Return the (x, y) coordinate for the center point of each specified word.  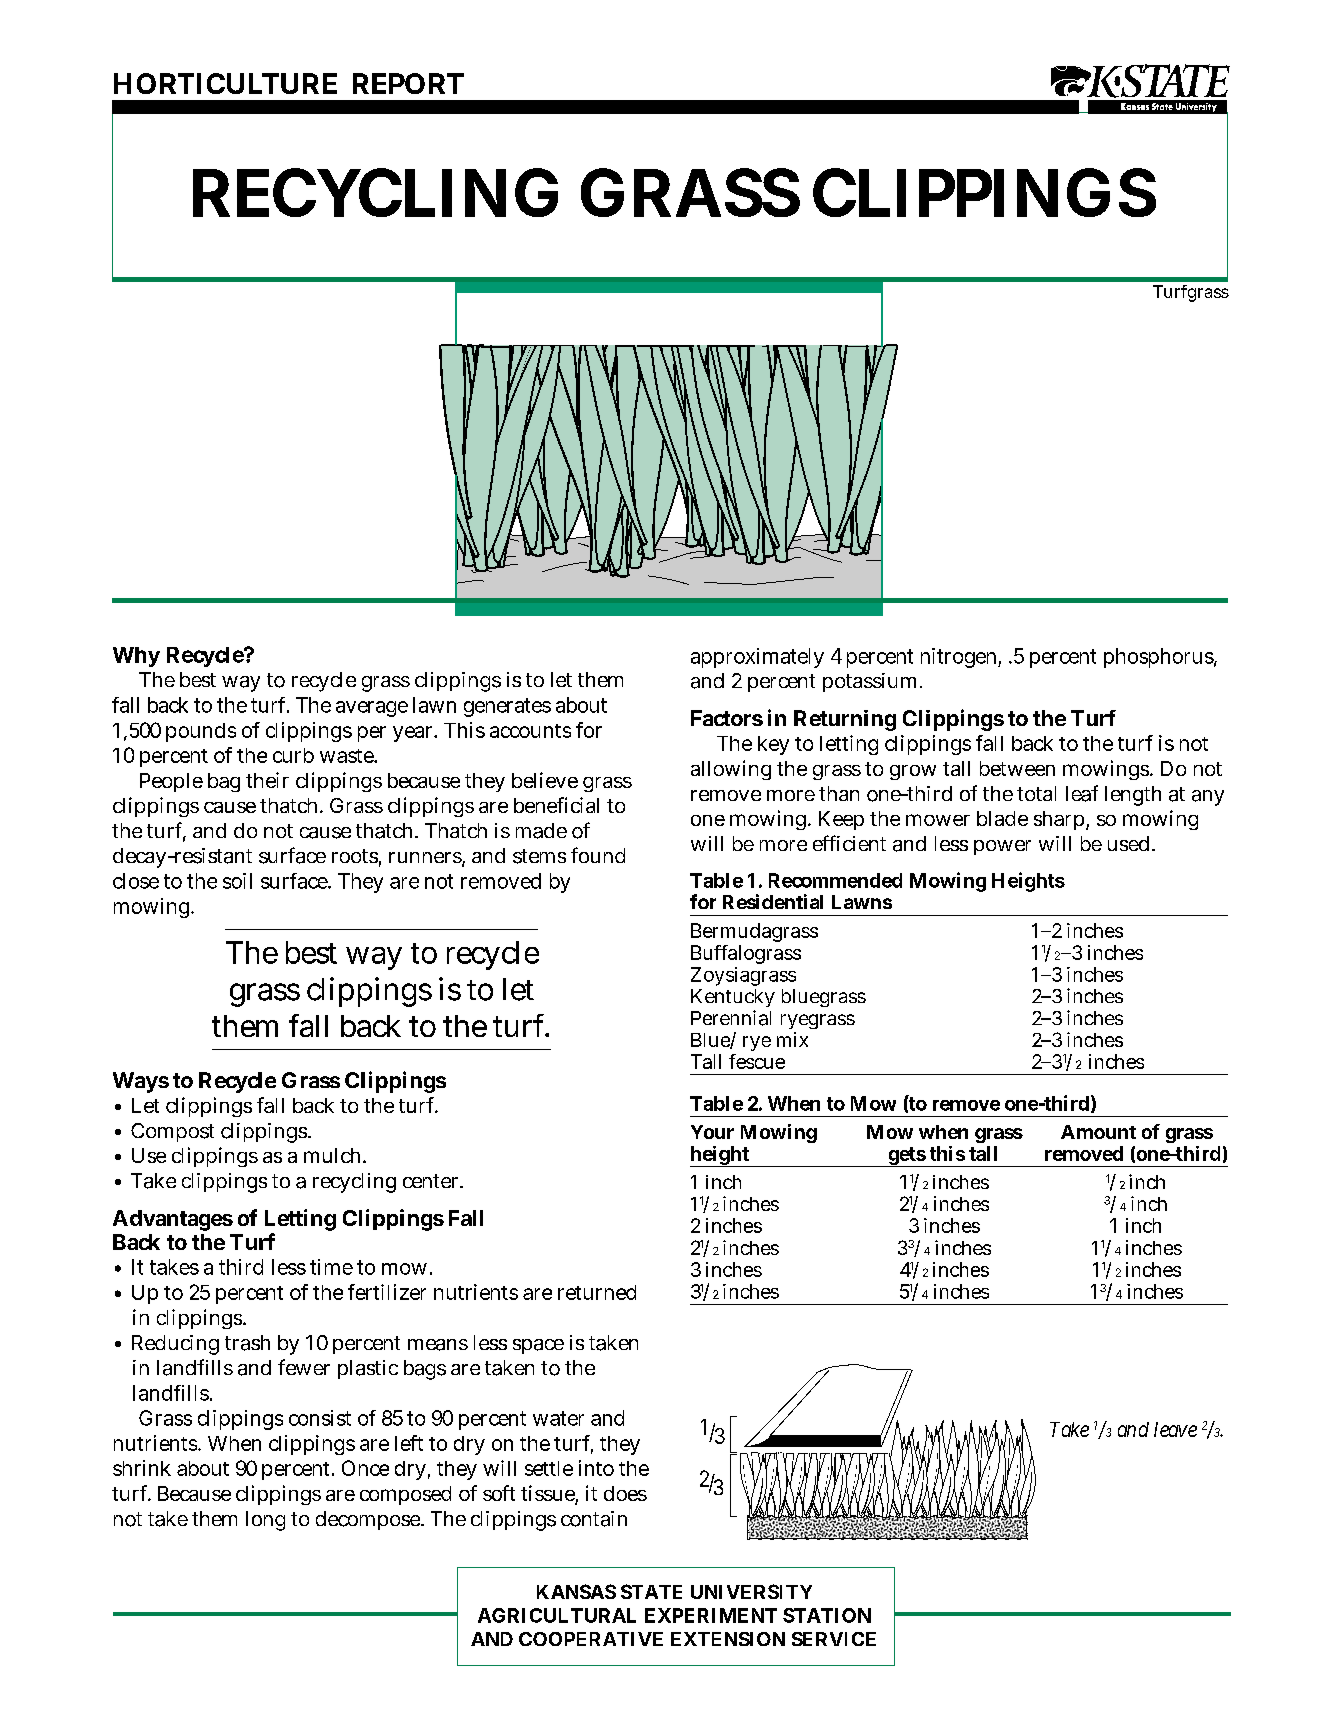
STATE (651, 1591)
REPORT (408, 83)
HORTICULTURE (225, 83)
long (265, 1521)
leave (1175, 1429)
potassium (872, 682)
